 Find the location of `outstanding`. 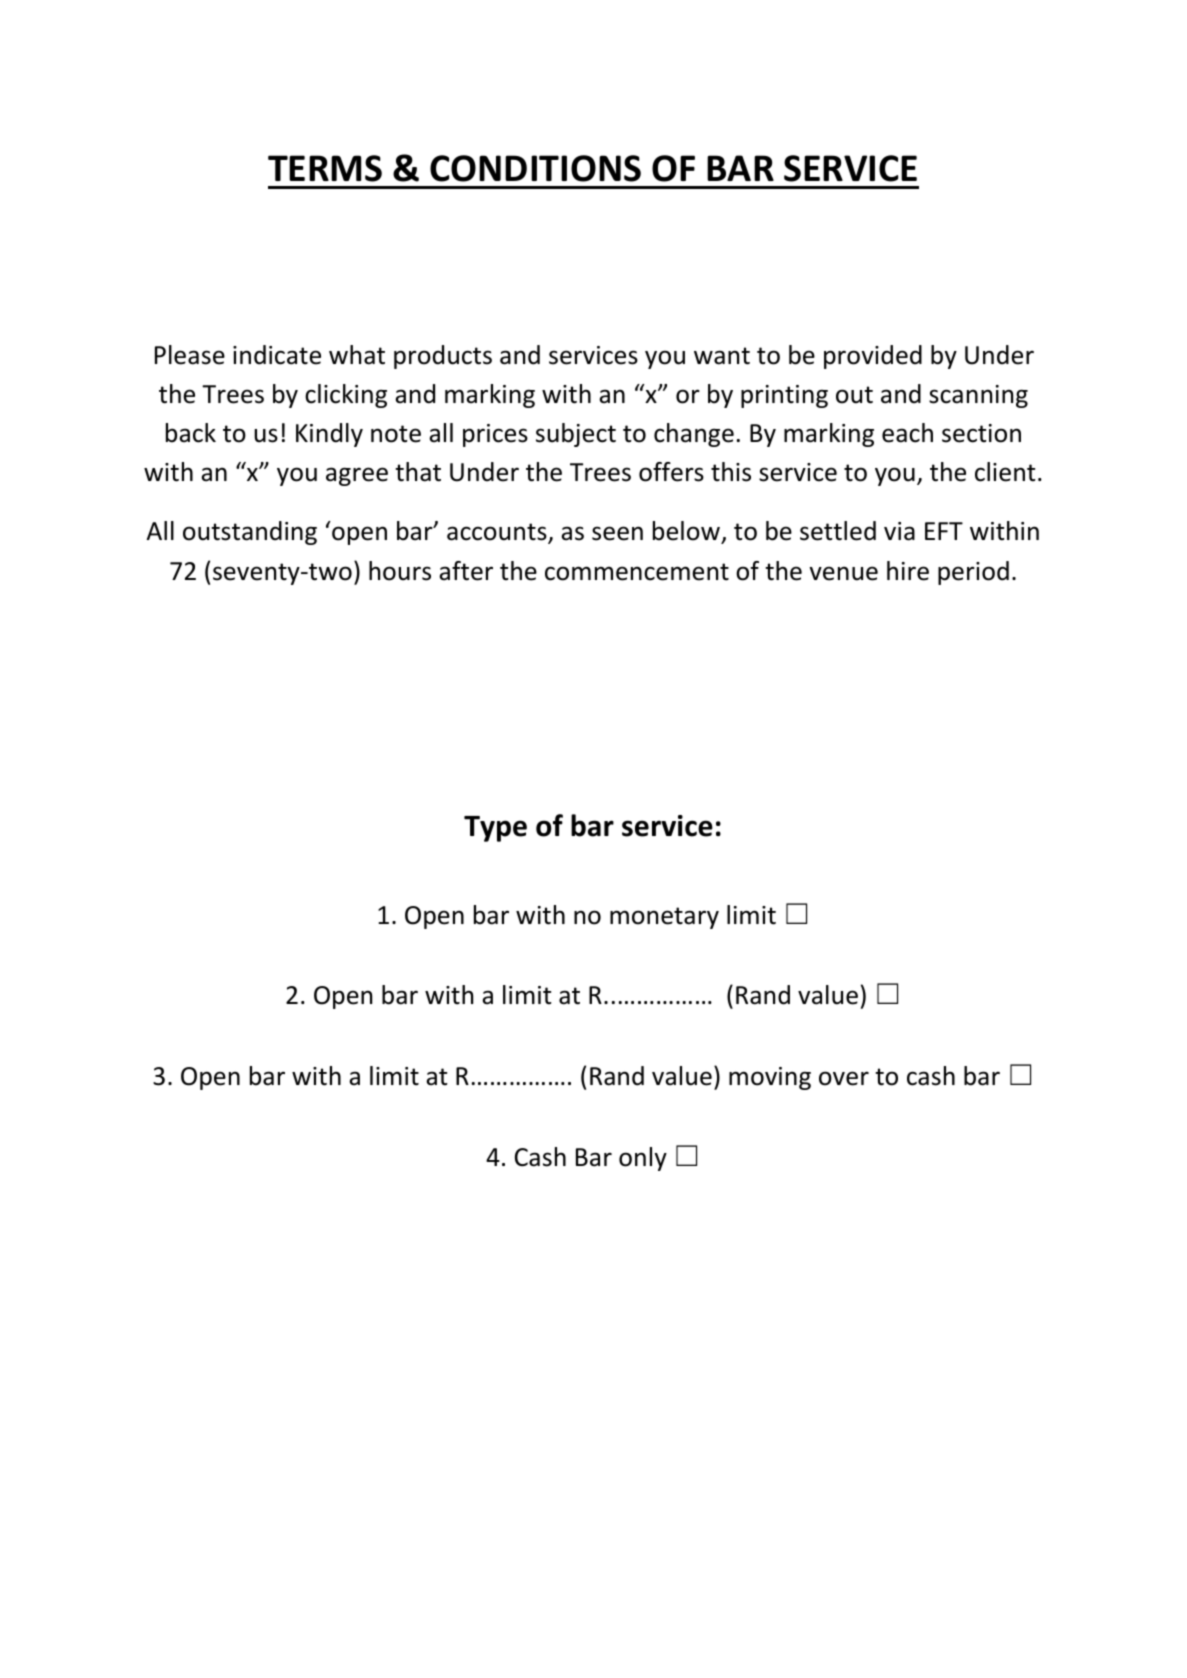

outstanding is located at coordinates (250, 533).
